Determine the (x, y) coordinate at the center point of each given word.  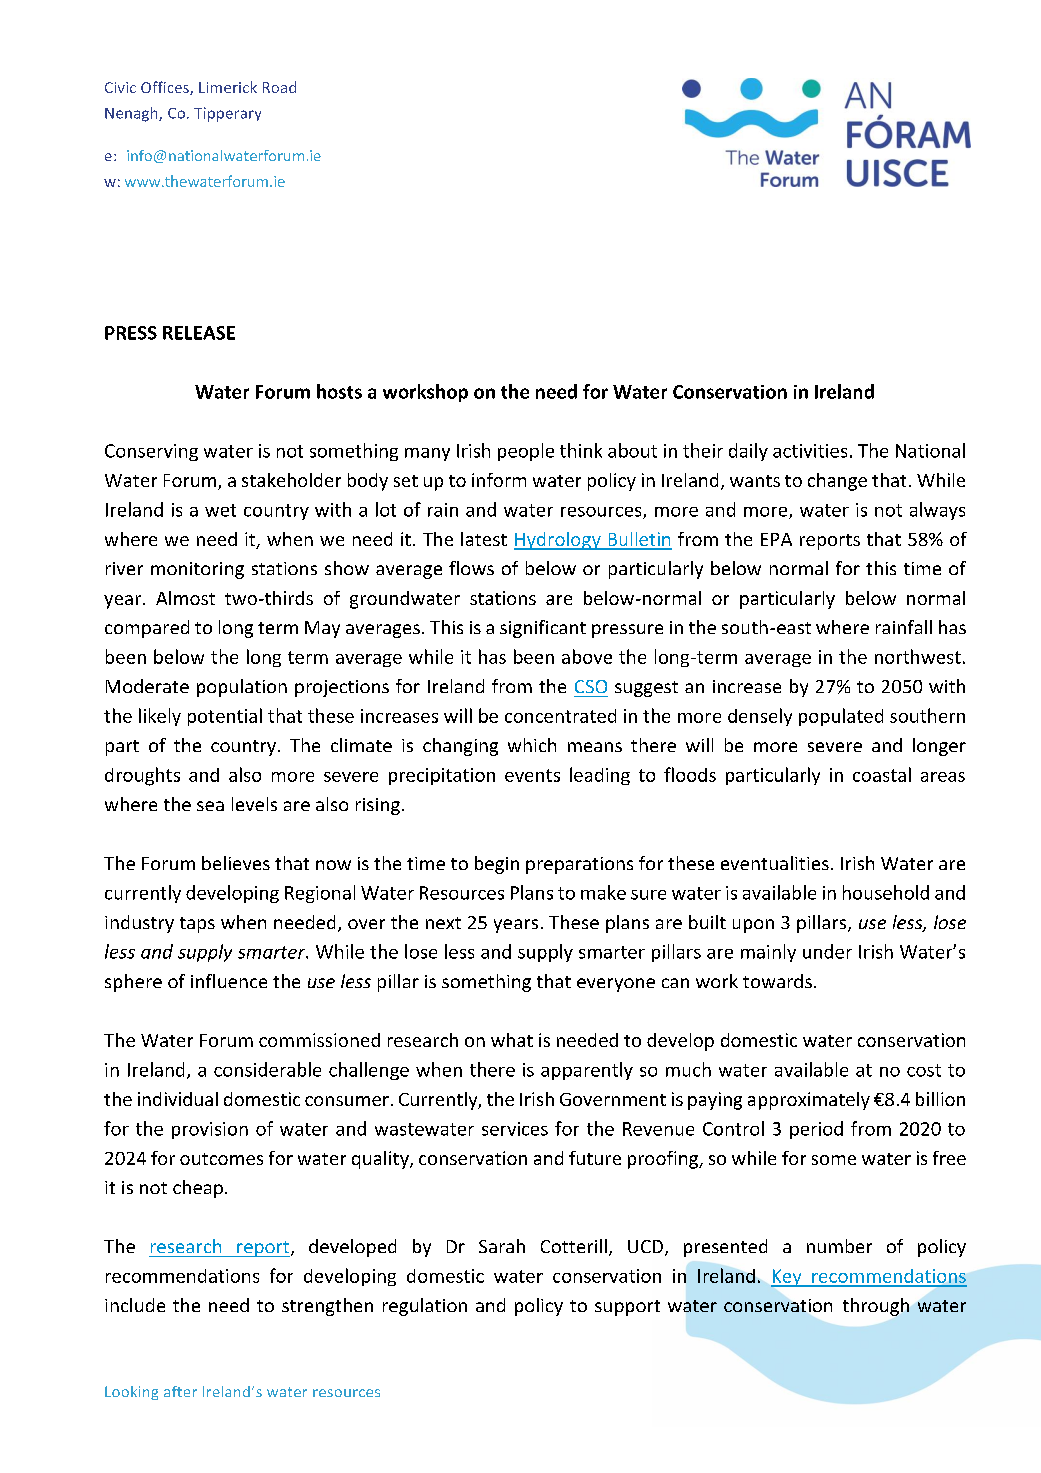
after (180, 1391)
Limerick (228, 87)
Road (279, 87)
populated (841, 717)
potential (225, 717)
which (532, 745)
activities (810, 451)
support (627, 1308)
